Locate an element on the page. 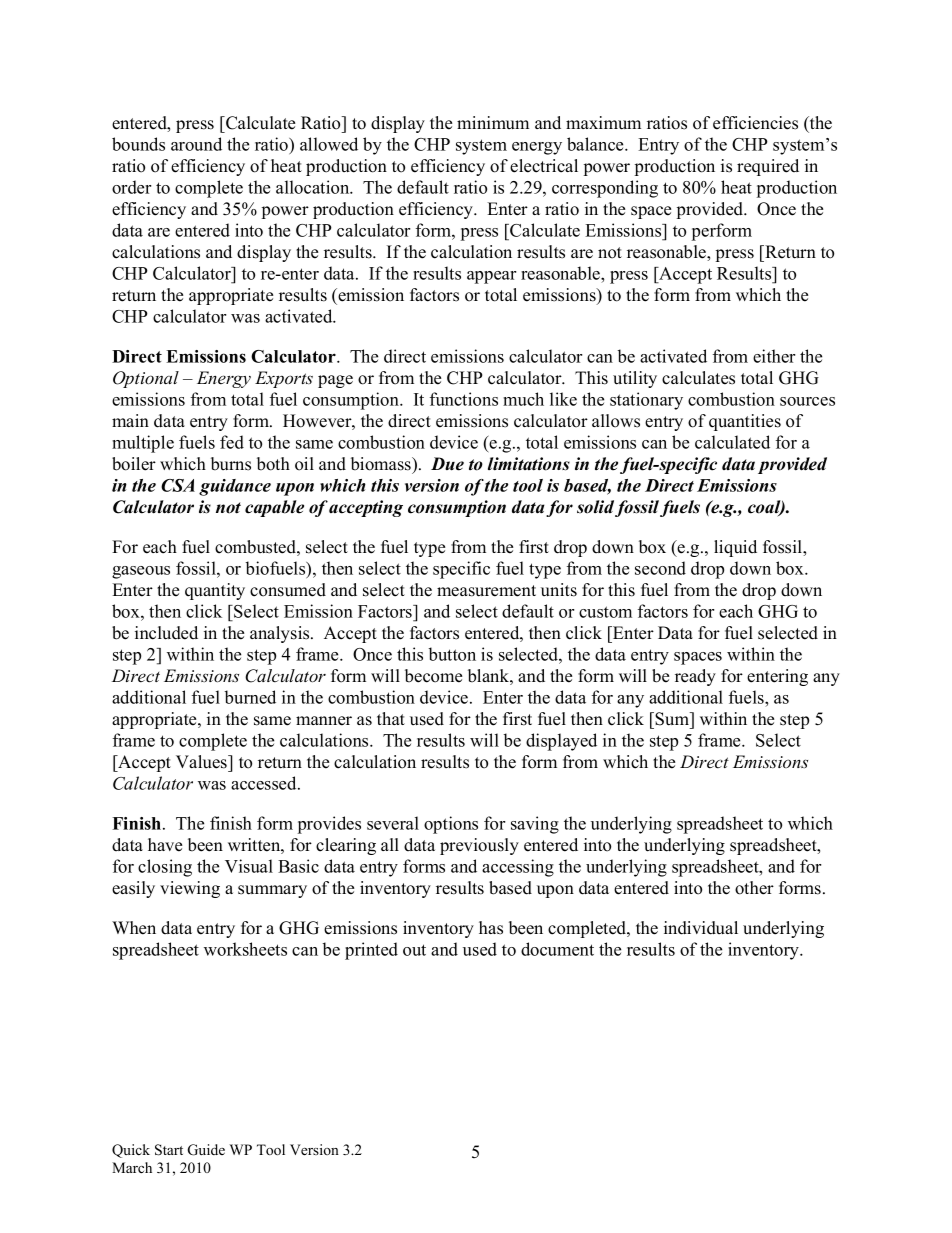  individual is located at coordinates (701, 928).
